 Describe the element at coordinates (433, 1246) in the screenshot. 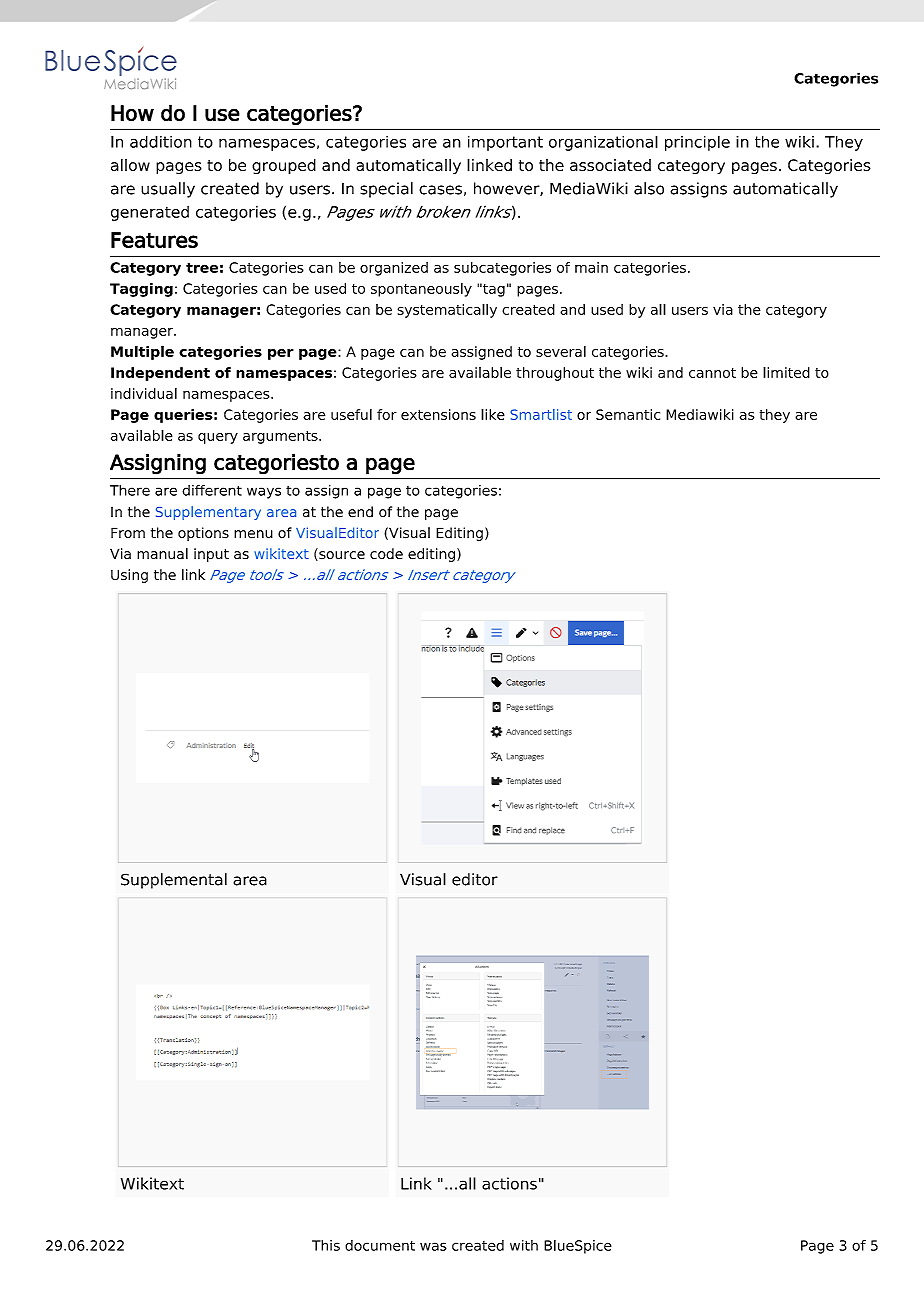

I see `was` at that location.
